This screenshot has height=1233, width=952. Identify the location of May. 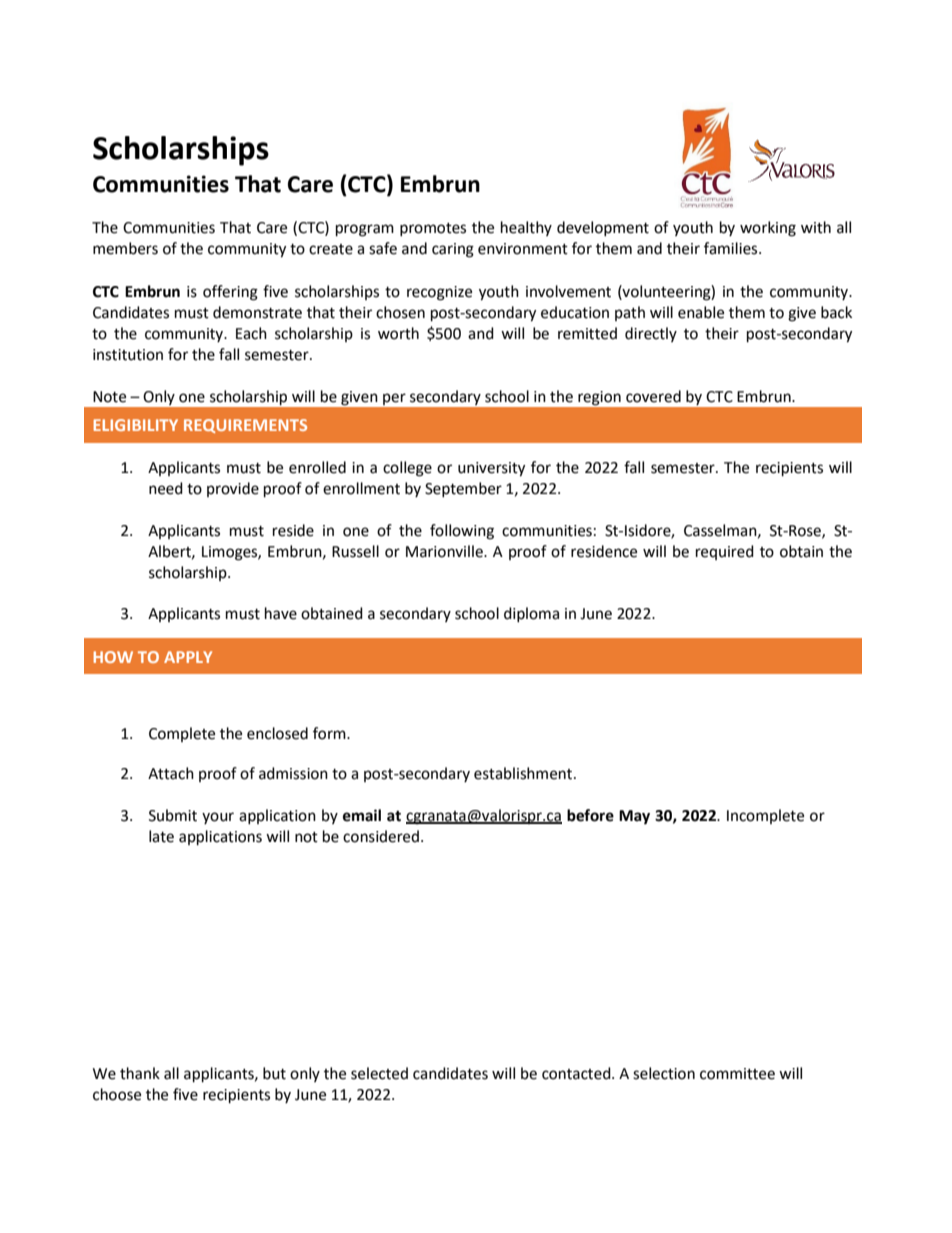
(634, 817).
